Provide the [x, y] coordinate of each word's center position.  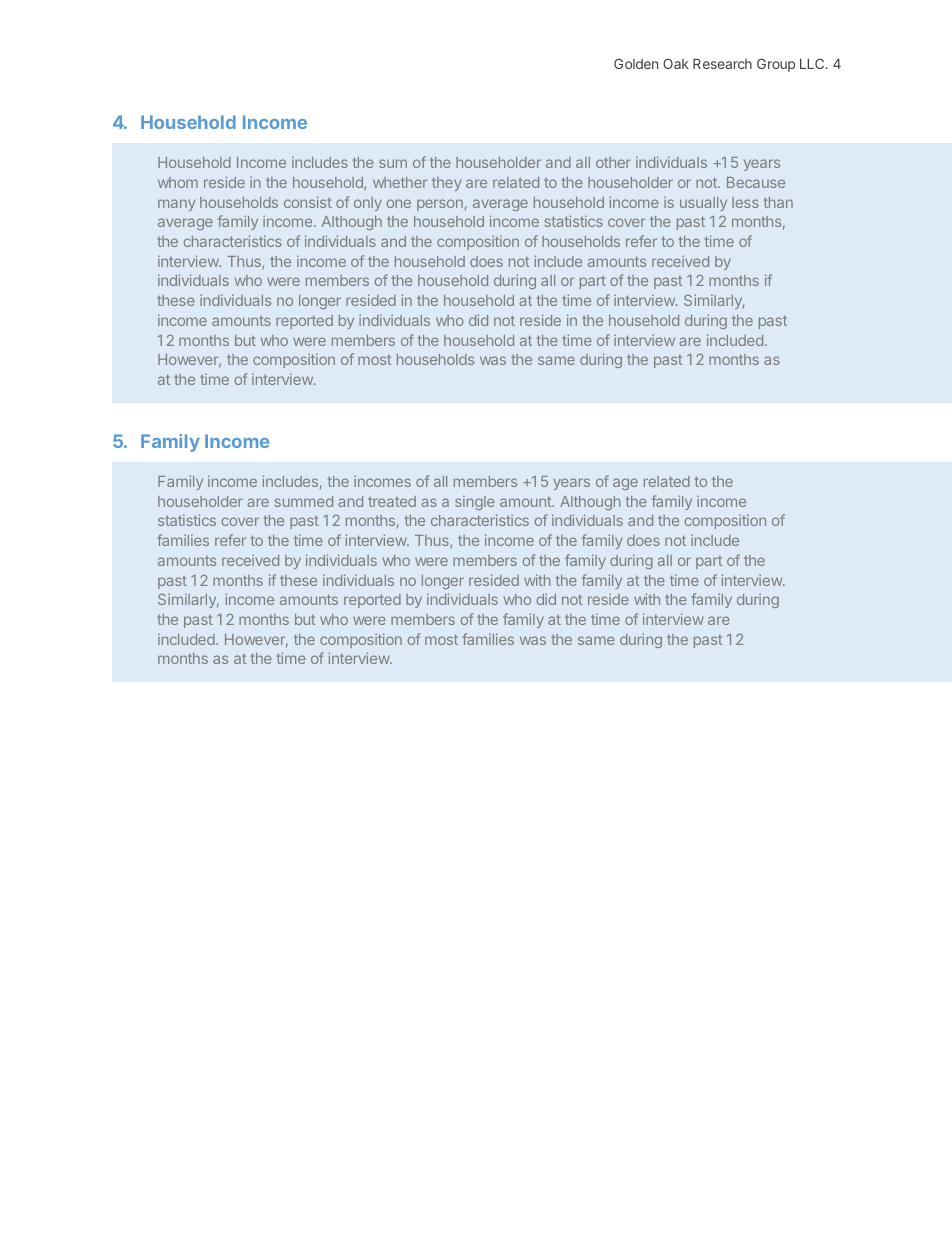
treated [392, 501]
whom [178, 182]
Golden [636, 63]
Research [722, 64]
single [475, 502]
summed [303, 501]
